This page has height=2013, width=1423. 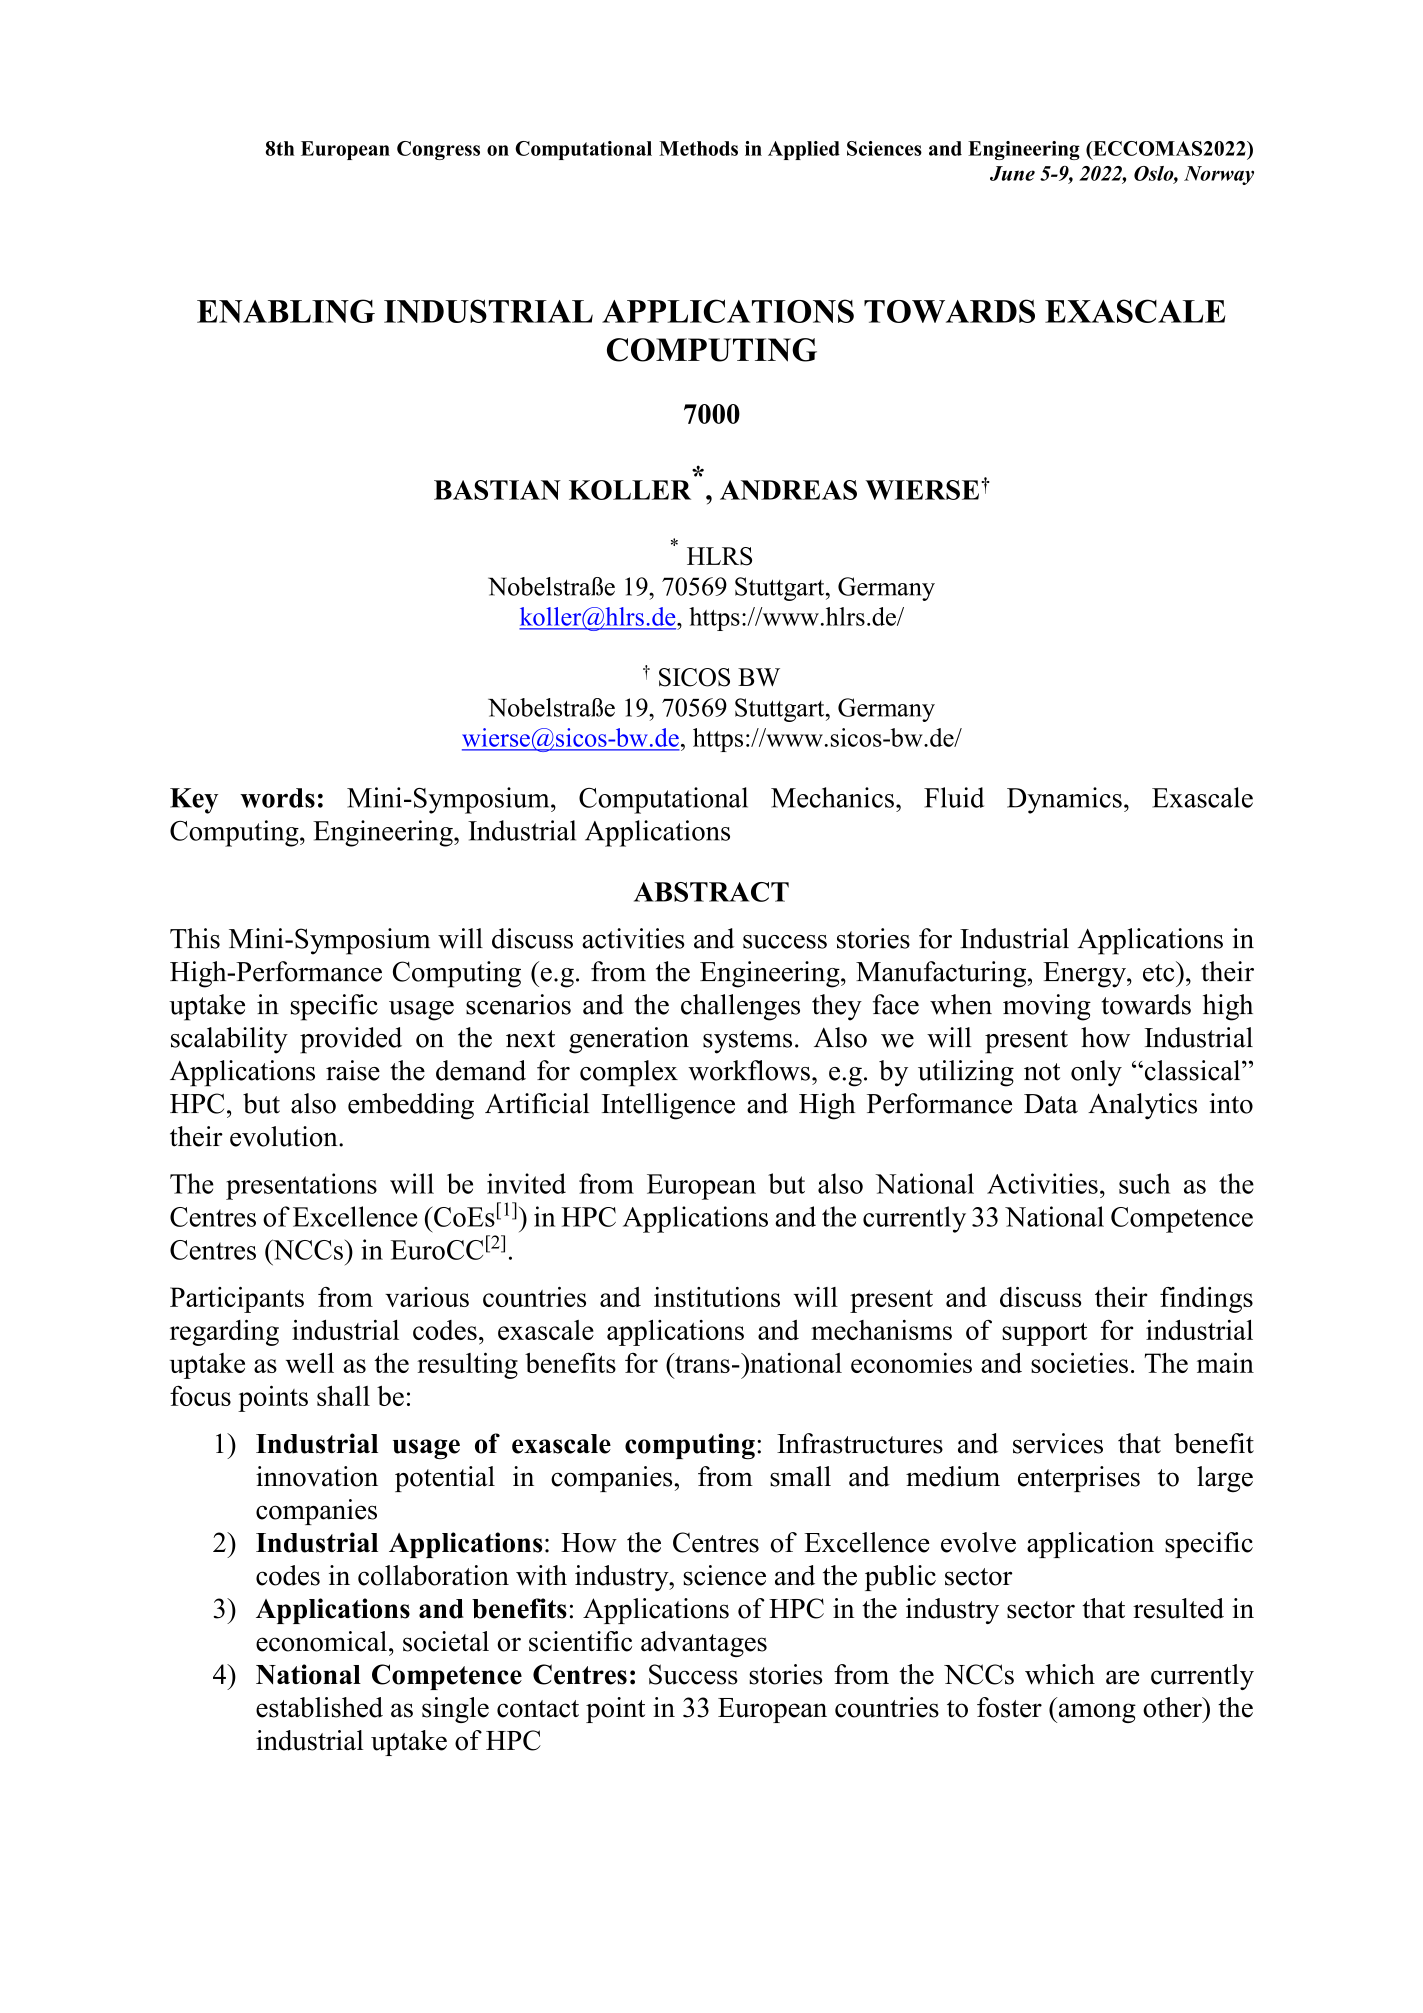 I want to click on such, so click(x=1144, y=1183).
